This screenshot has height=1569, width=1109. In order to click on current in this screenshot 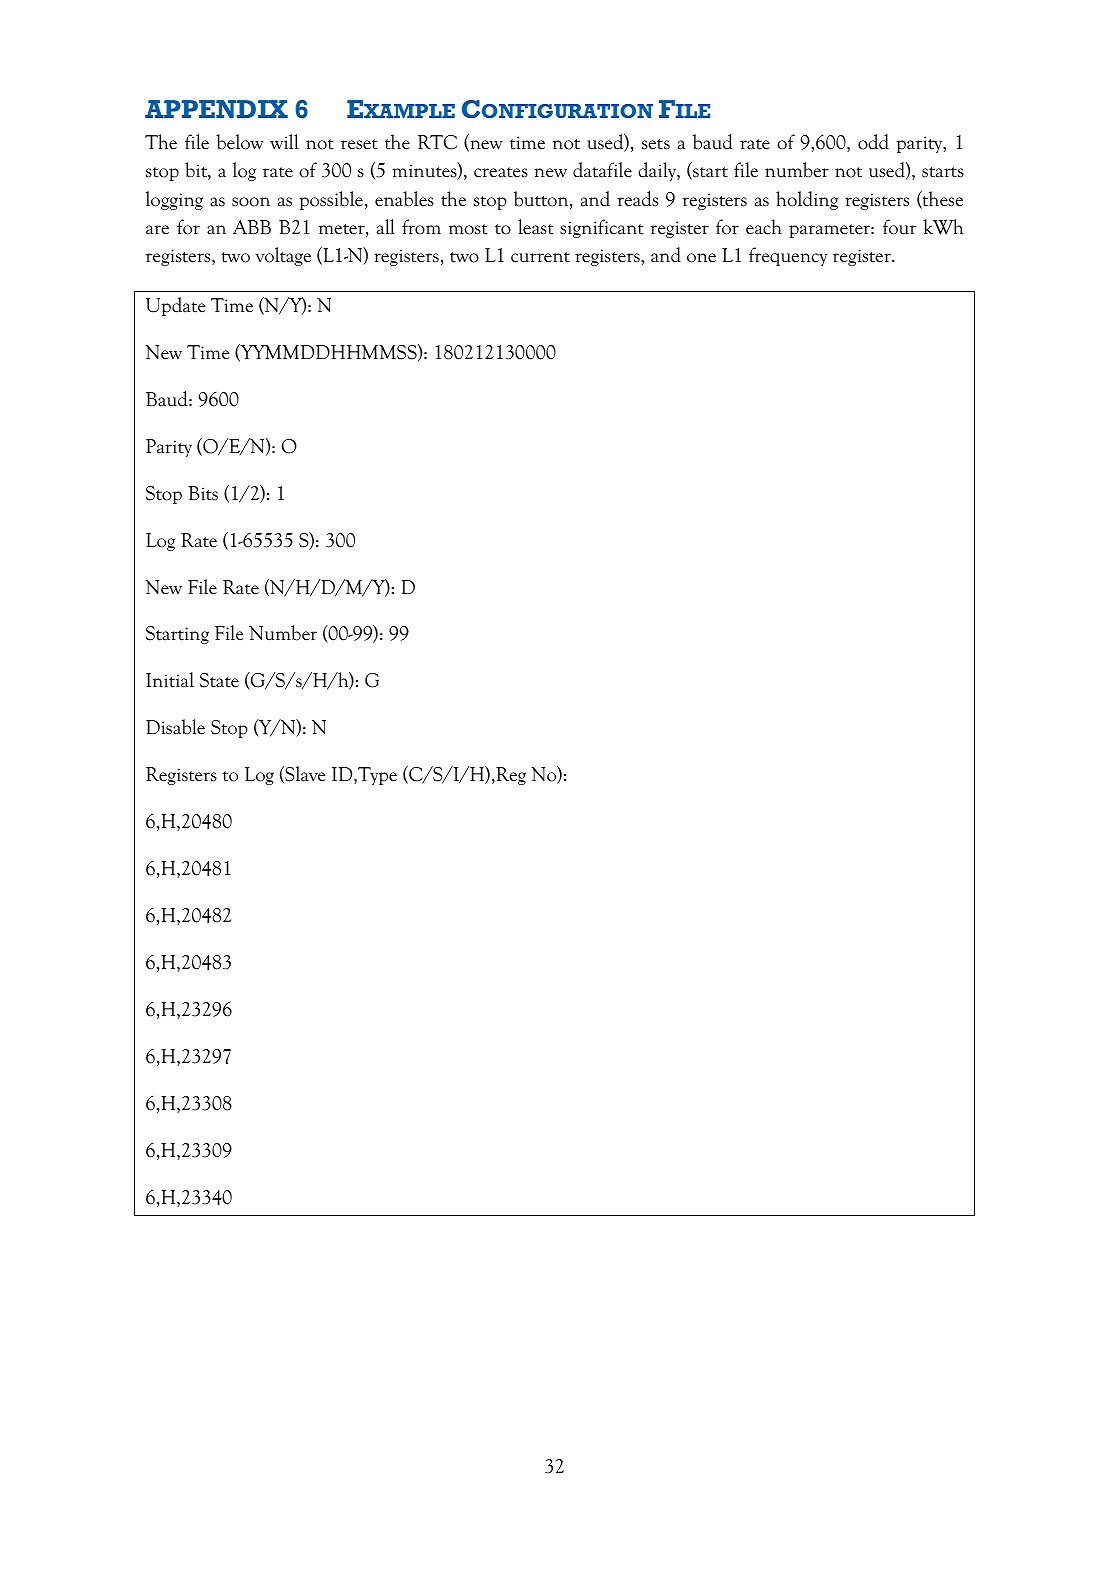, I will do `click(540, 257)`.
